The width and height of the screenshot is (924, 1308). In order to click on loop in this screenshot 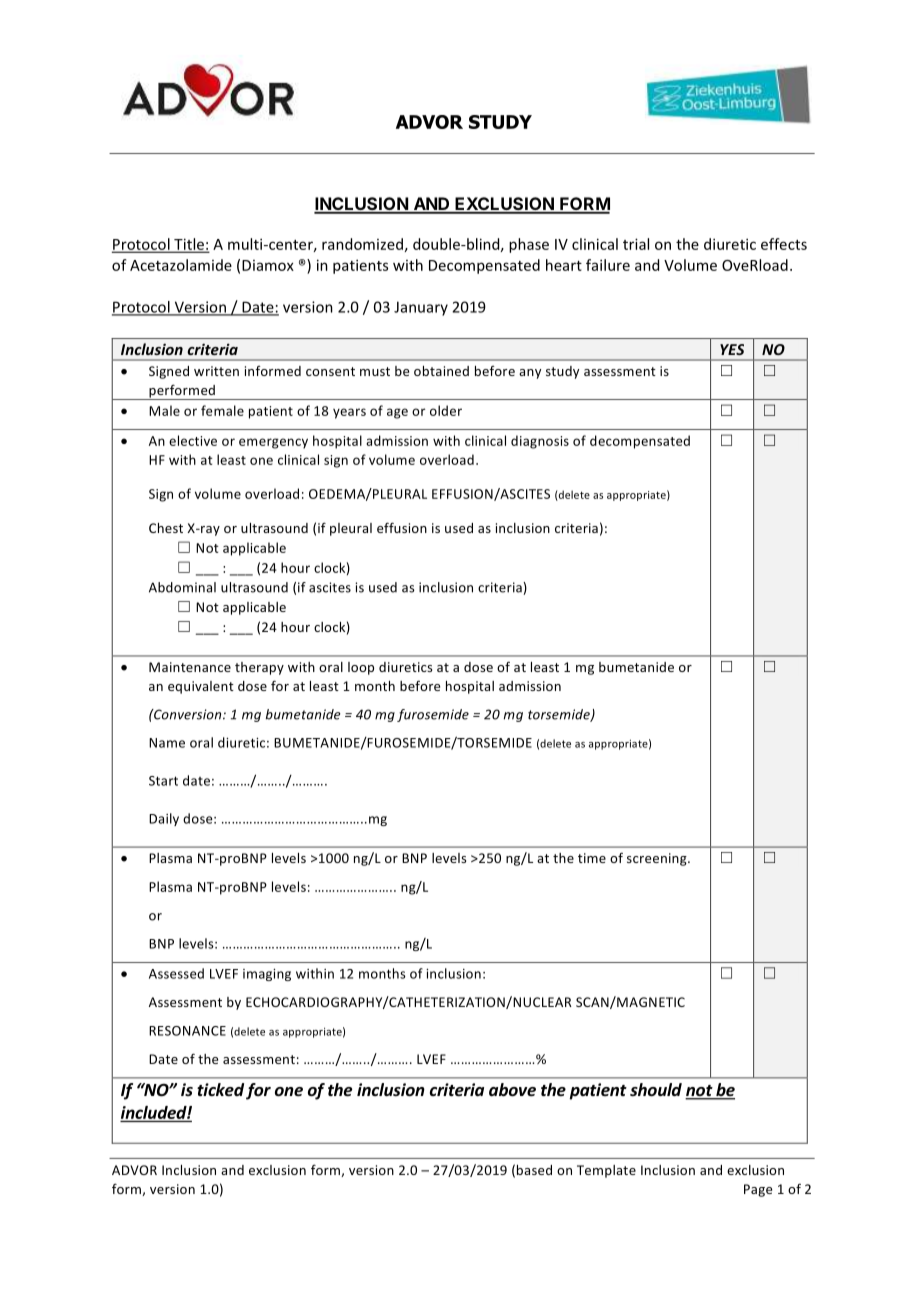, I will do `click(361, 668)`.
